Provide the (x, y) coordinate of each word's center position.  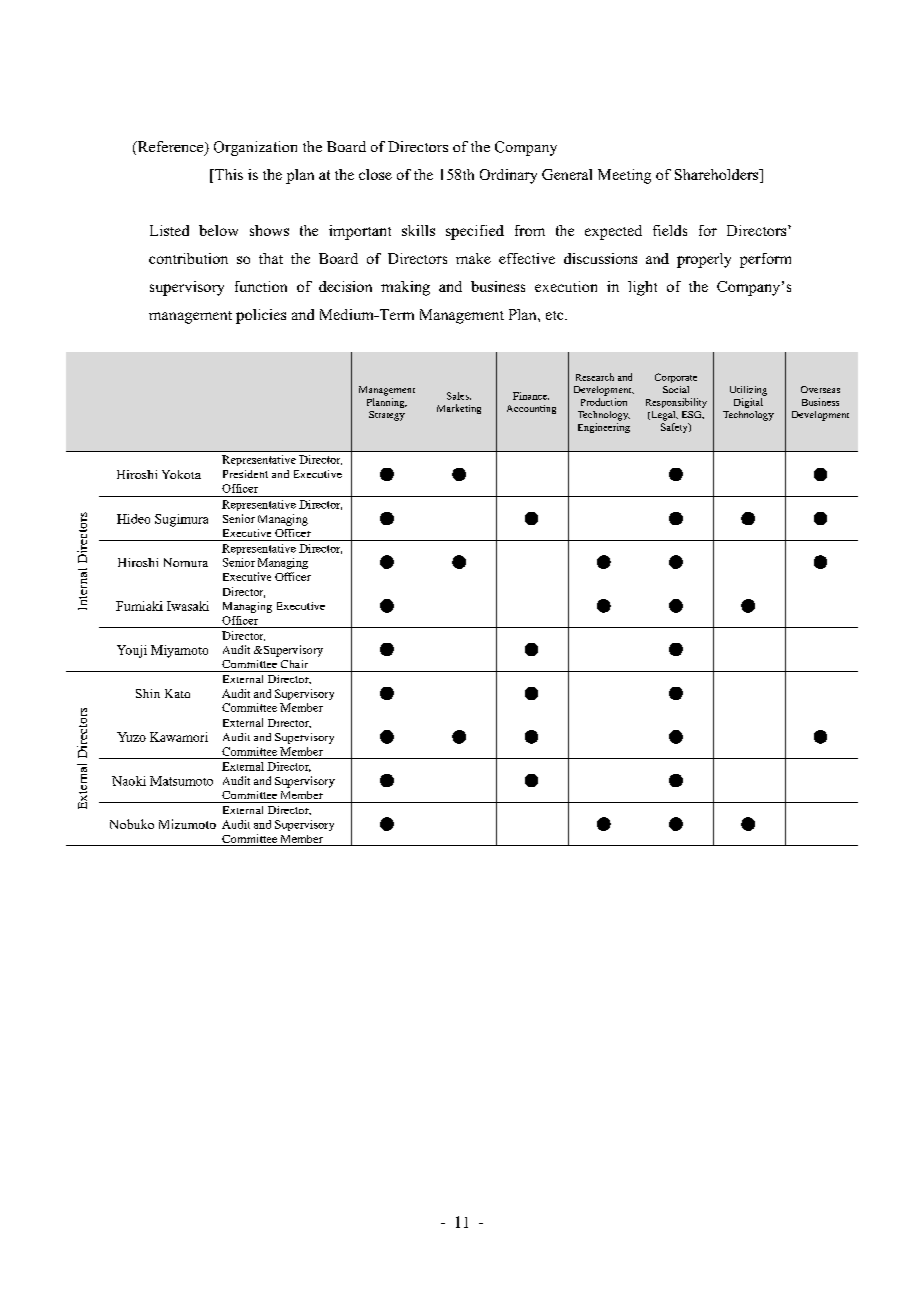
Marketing (459, 409)
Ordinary (508, 176)
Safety (675, 428)
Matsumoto (181, 781)
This (227, 176)
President (245, 474)
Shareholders (718, 176)
